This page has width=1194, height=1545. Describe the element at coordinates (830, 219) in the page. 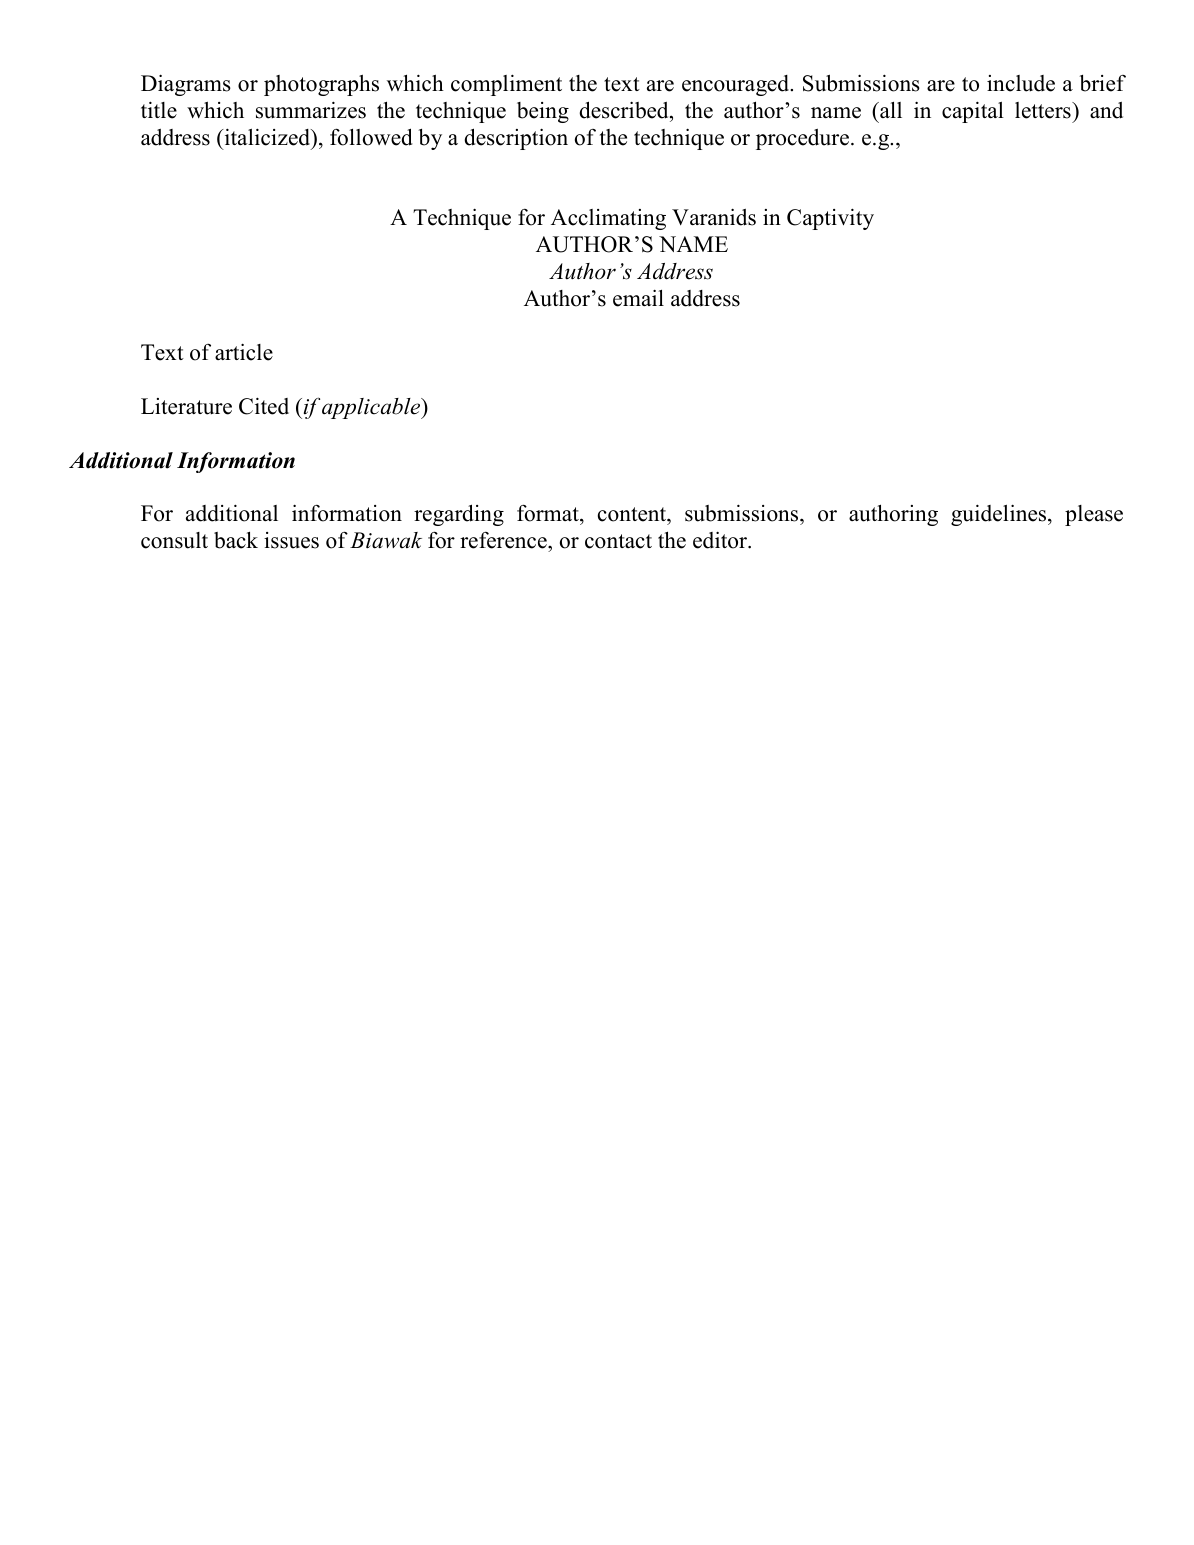

I see `Captivity` at that location.
